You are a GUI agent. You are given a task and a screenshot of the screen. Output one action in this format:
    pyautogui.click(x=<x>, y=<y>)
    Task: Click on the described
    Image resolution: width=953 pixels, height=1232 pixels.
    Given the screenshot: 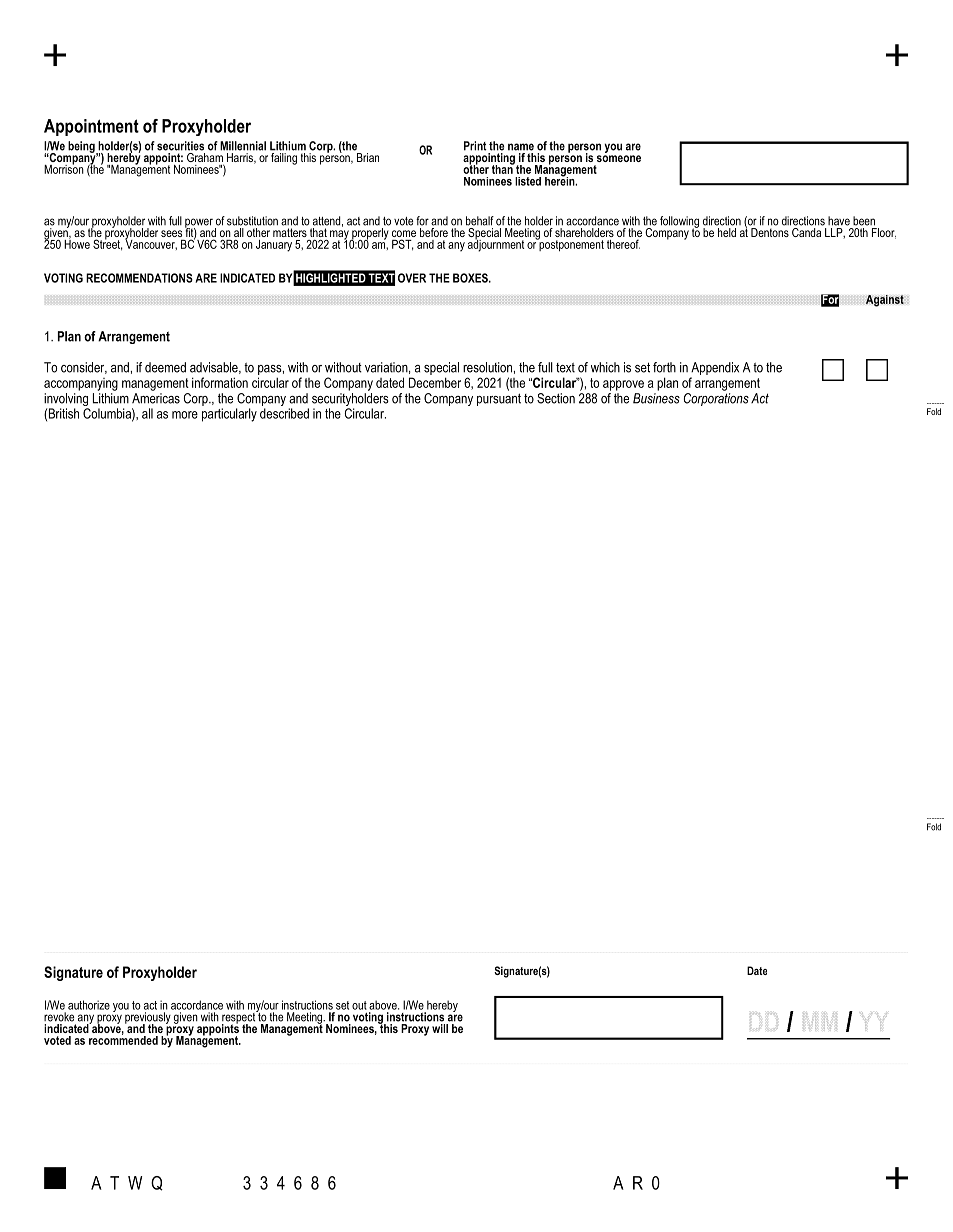 What is the action you would take?
    pyautogui.click(x=284, y=413)
